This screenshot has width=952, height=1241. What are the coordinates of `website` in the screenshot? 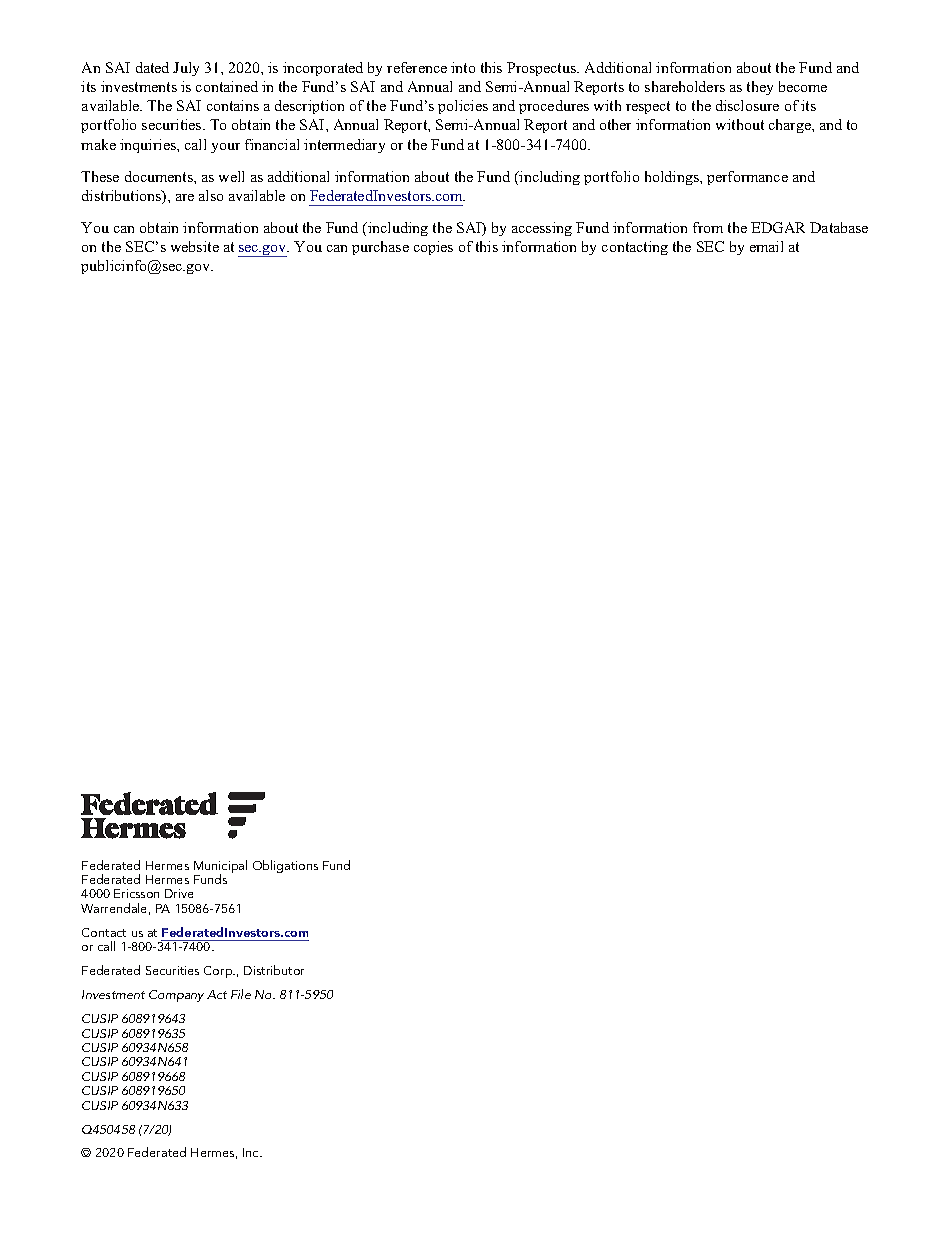 It's located at (195, 246).
